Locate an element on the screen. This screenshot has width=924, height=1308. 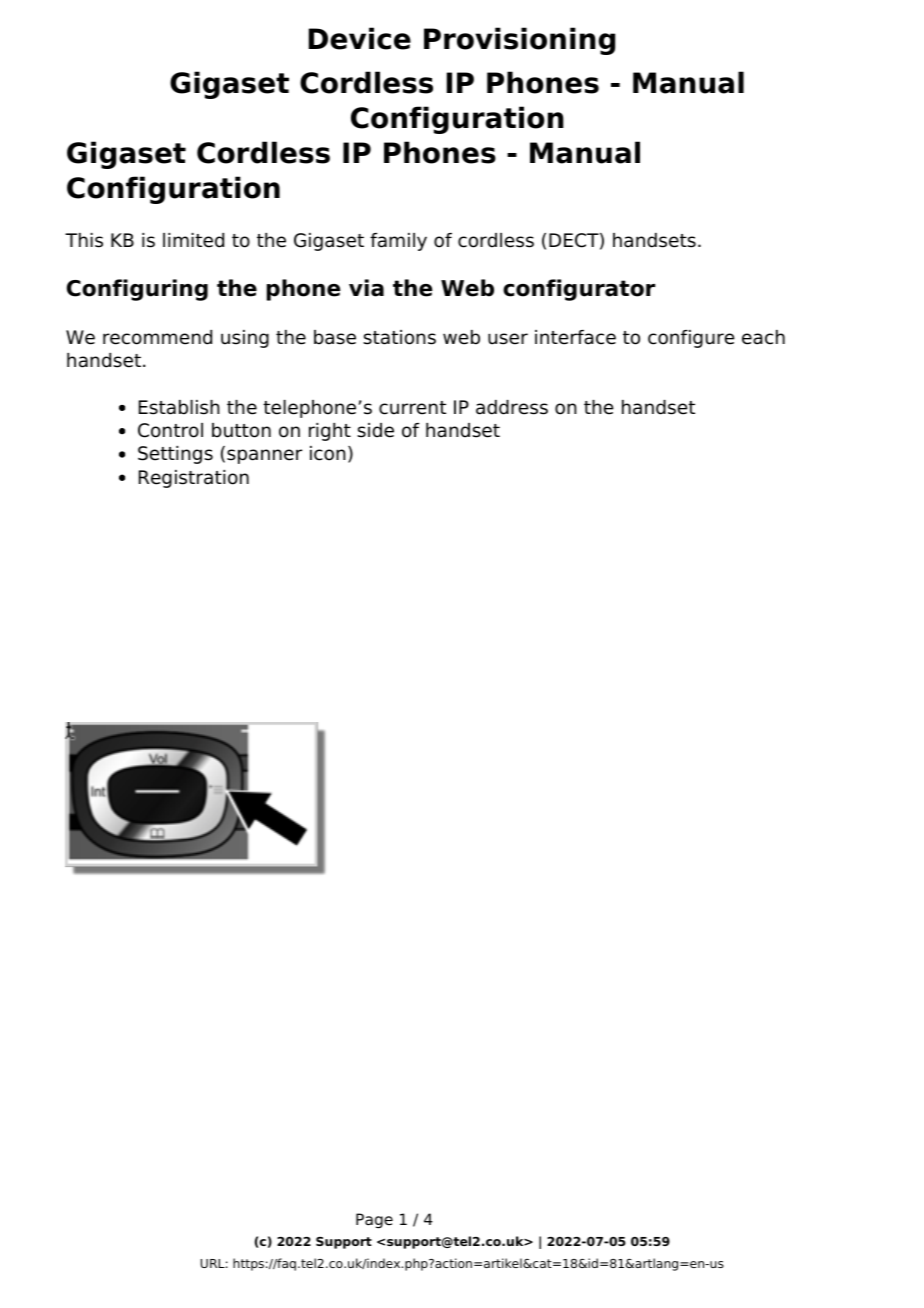
Page is located at coordinates (374, 1221).
